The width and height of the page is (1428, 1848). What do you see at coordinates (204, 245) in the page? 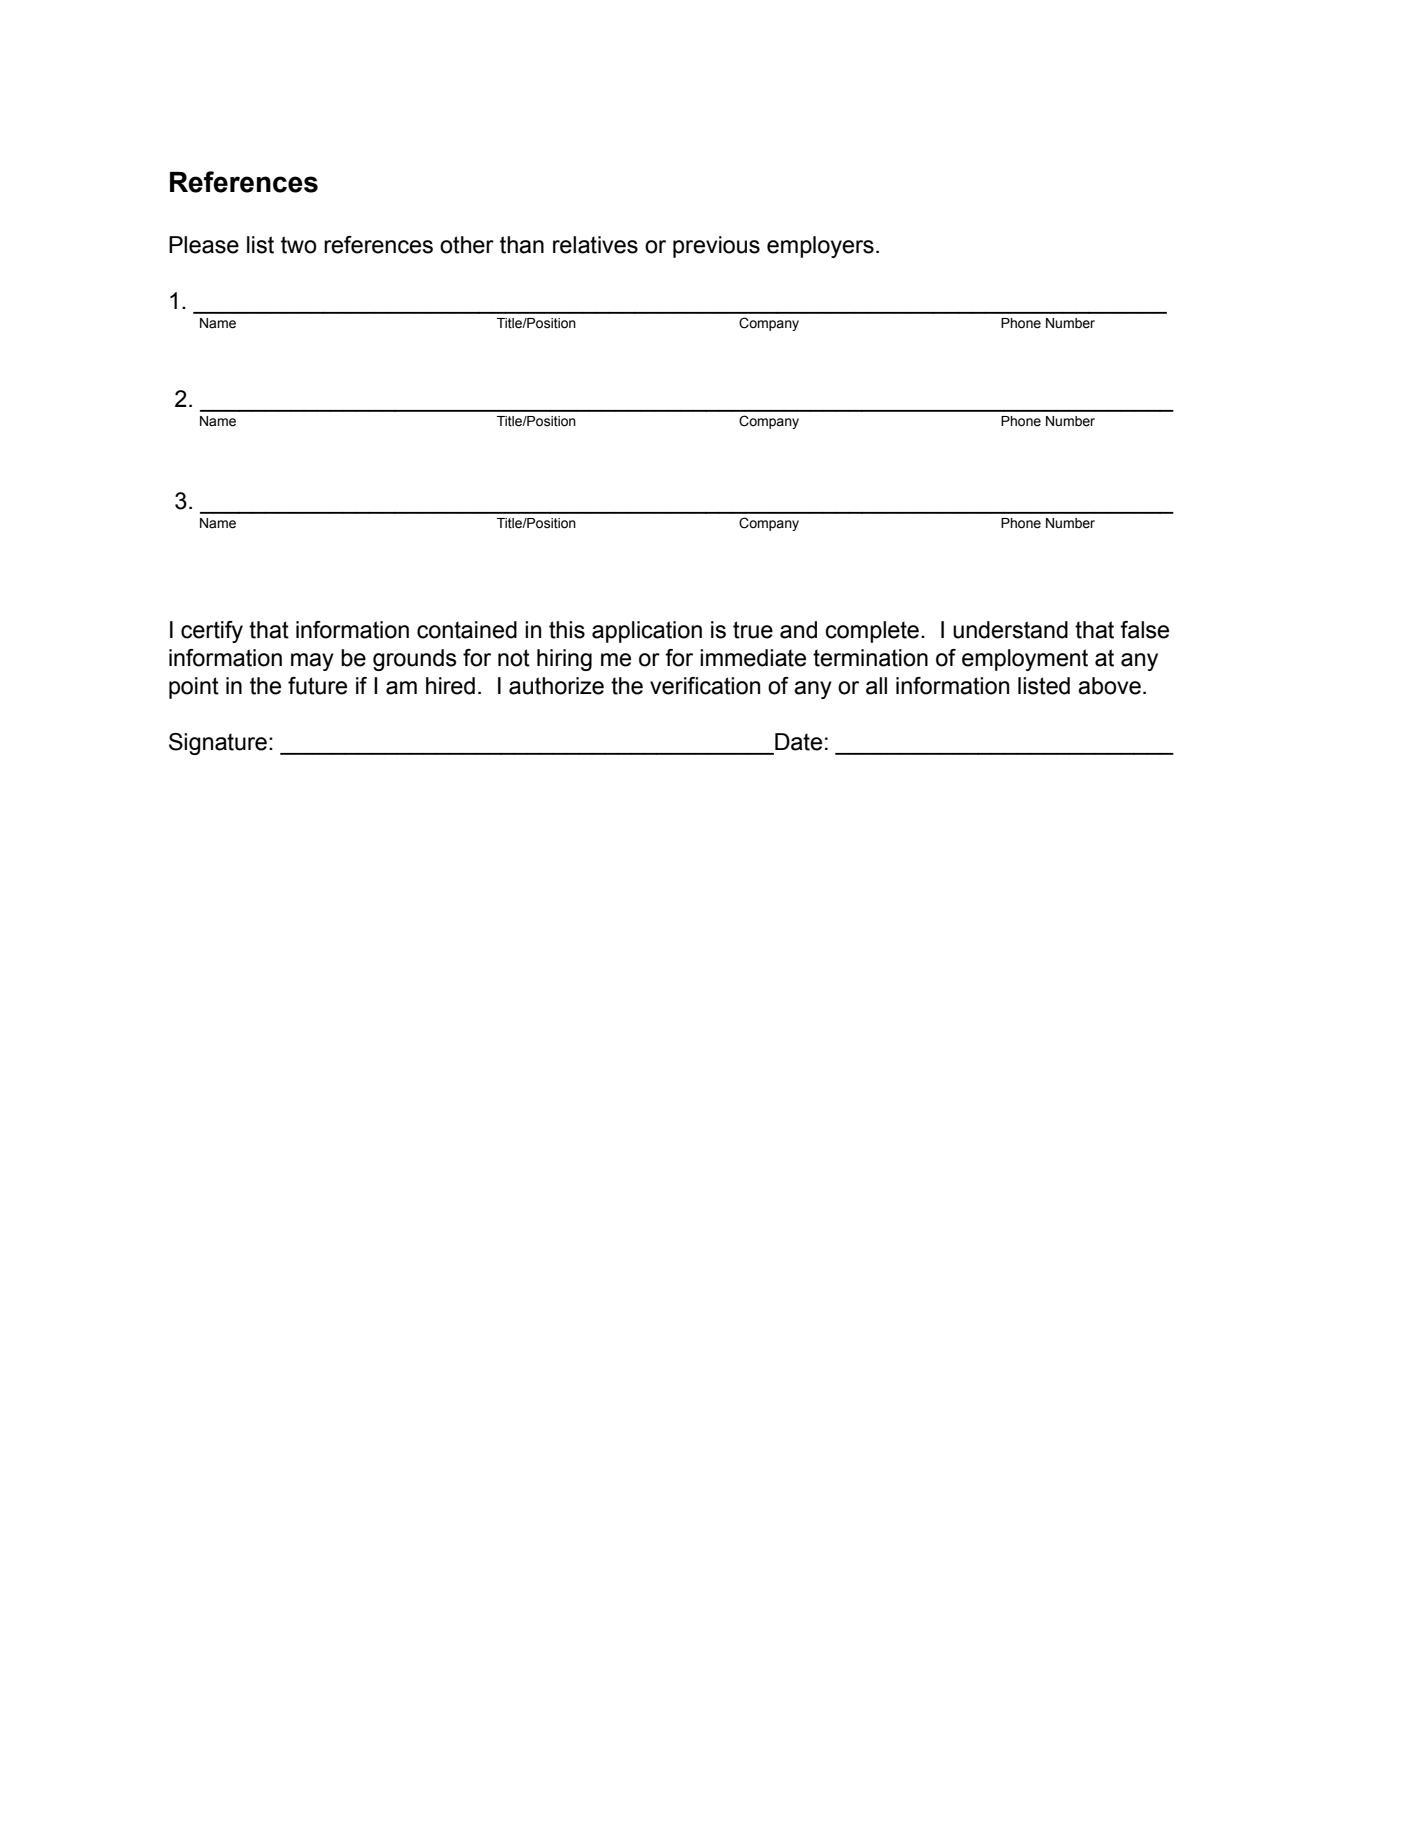
I see `Please` at bounding box center [204, 245].
